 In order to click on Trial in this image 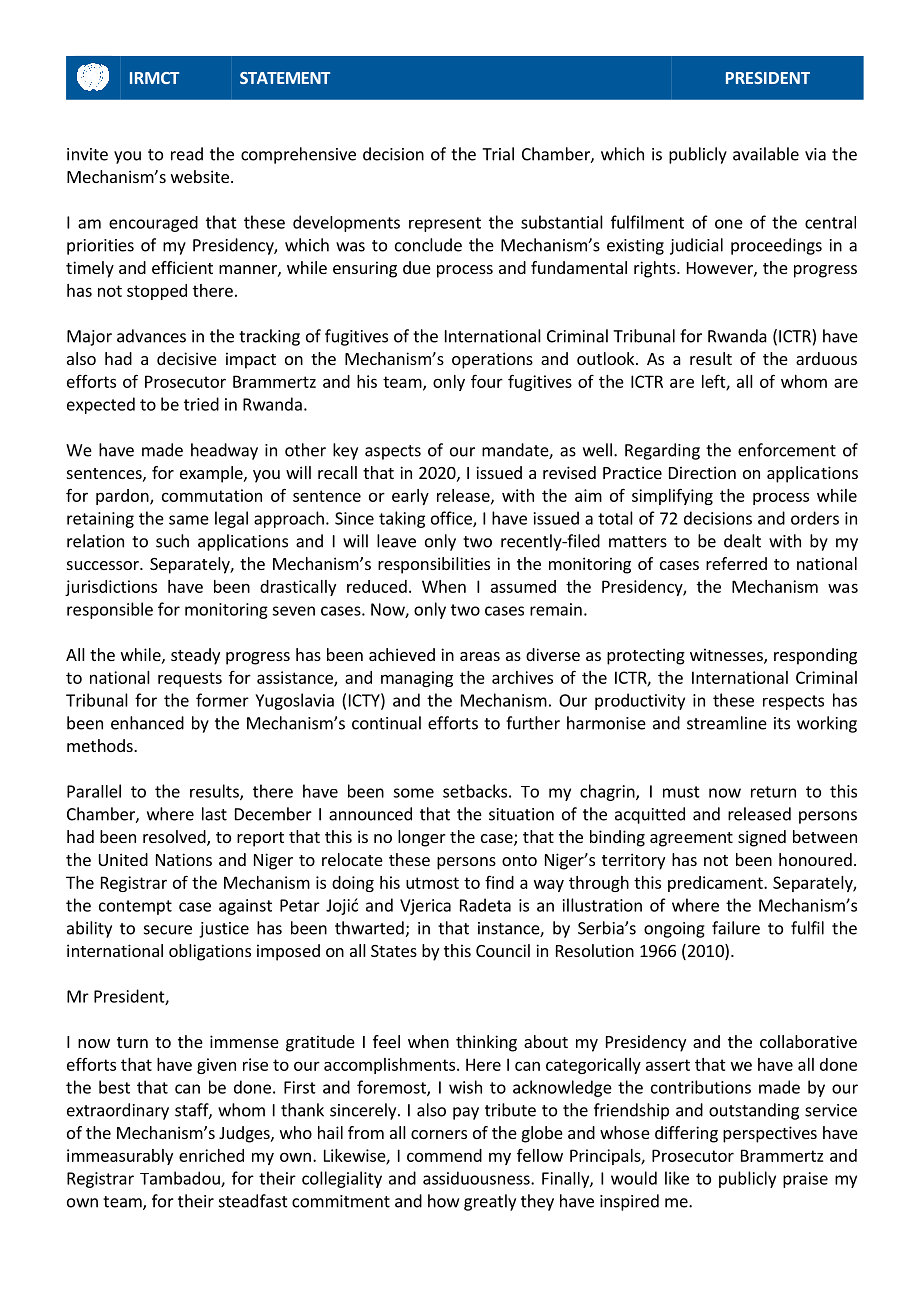, I will do `click(498, 154)`.
